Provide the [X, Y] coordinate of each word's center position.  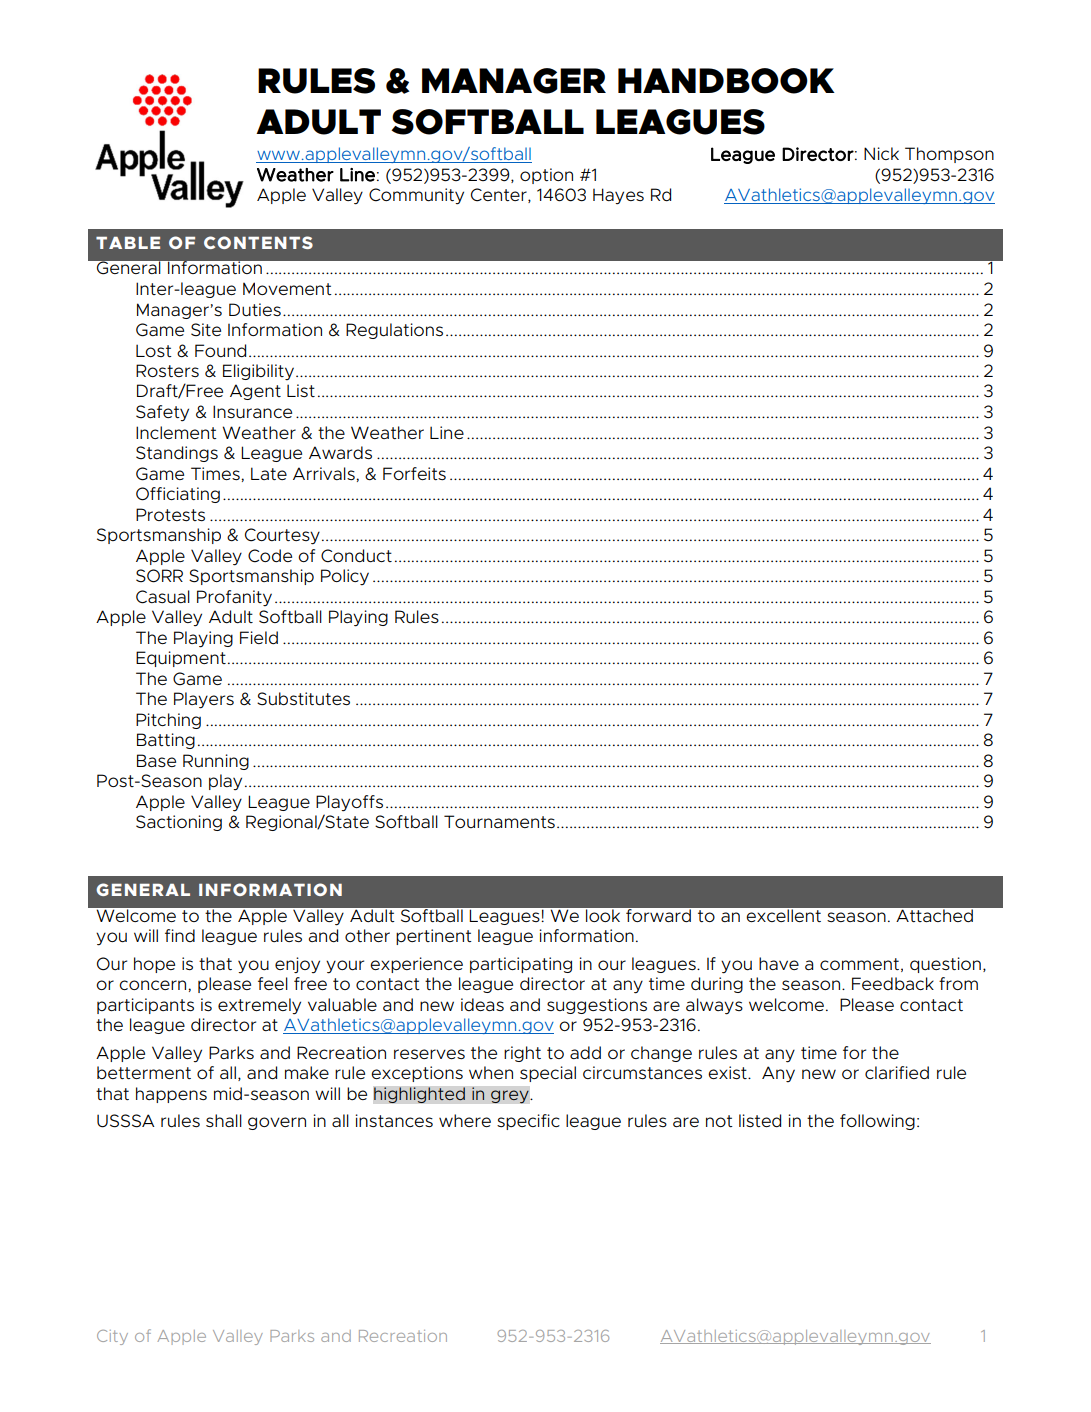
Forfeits [414, 473]
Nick [881, 153]
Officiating [178, 495]
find [180, 935]
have [779, 963]
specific [528, 1122]
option [546, 176]
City [112, 1337]
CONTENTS [258, 242]
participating [521, 965]
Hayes [618, 196]
